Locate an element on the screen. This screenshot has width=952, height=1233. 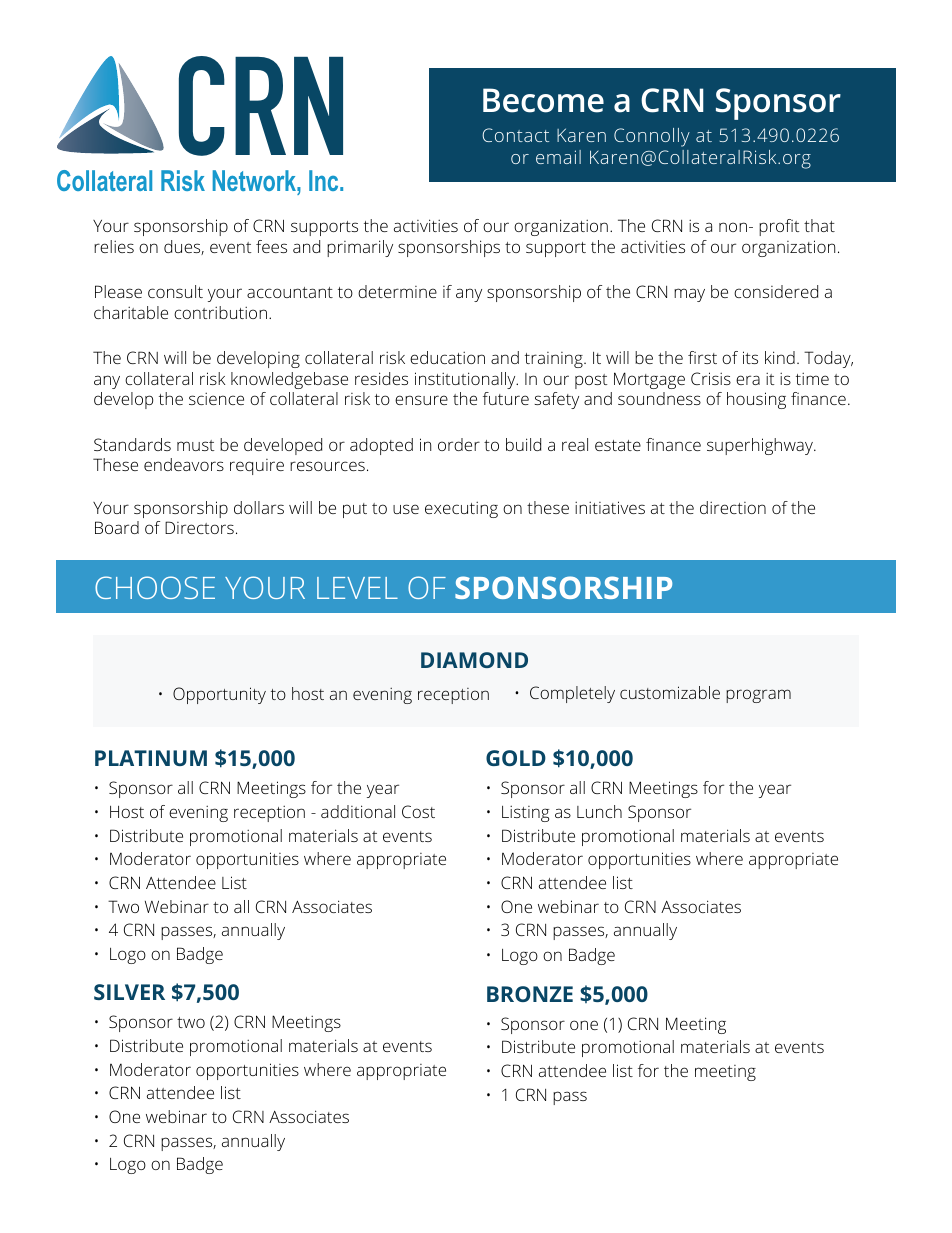
SILVER is located at coordinates (129, 992).
